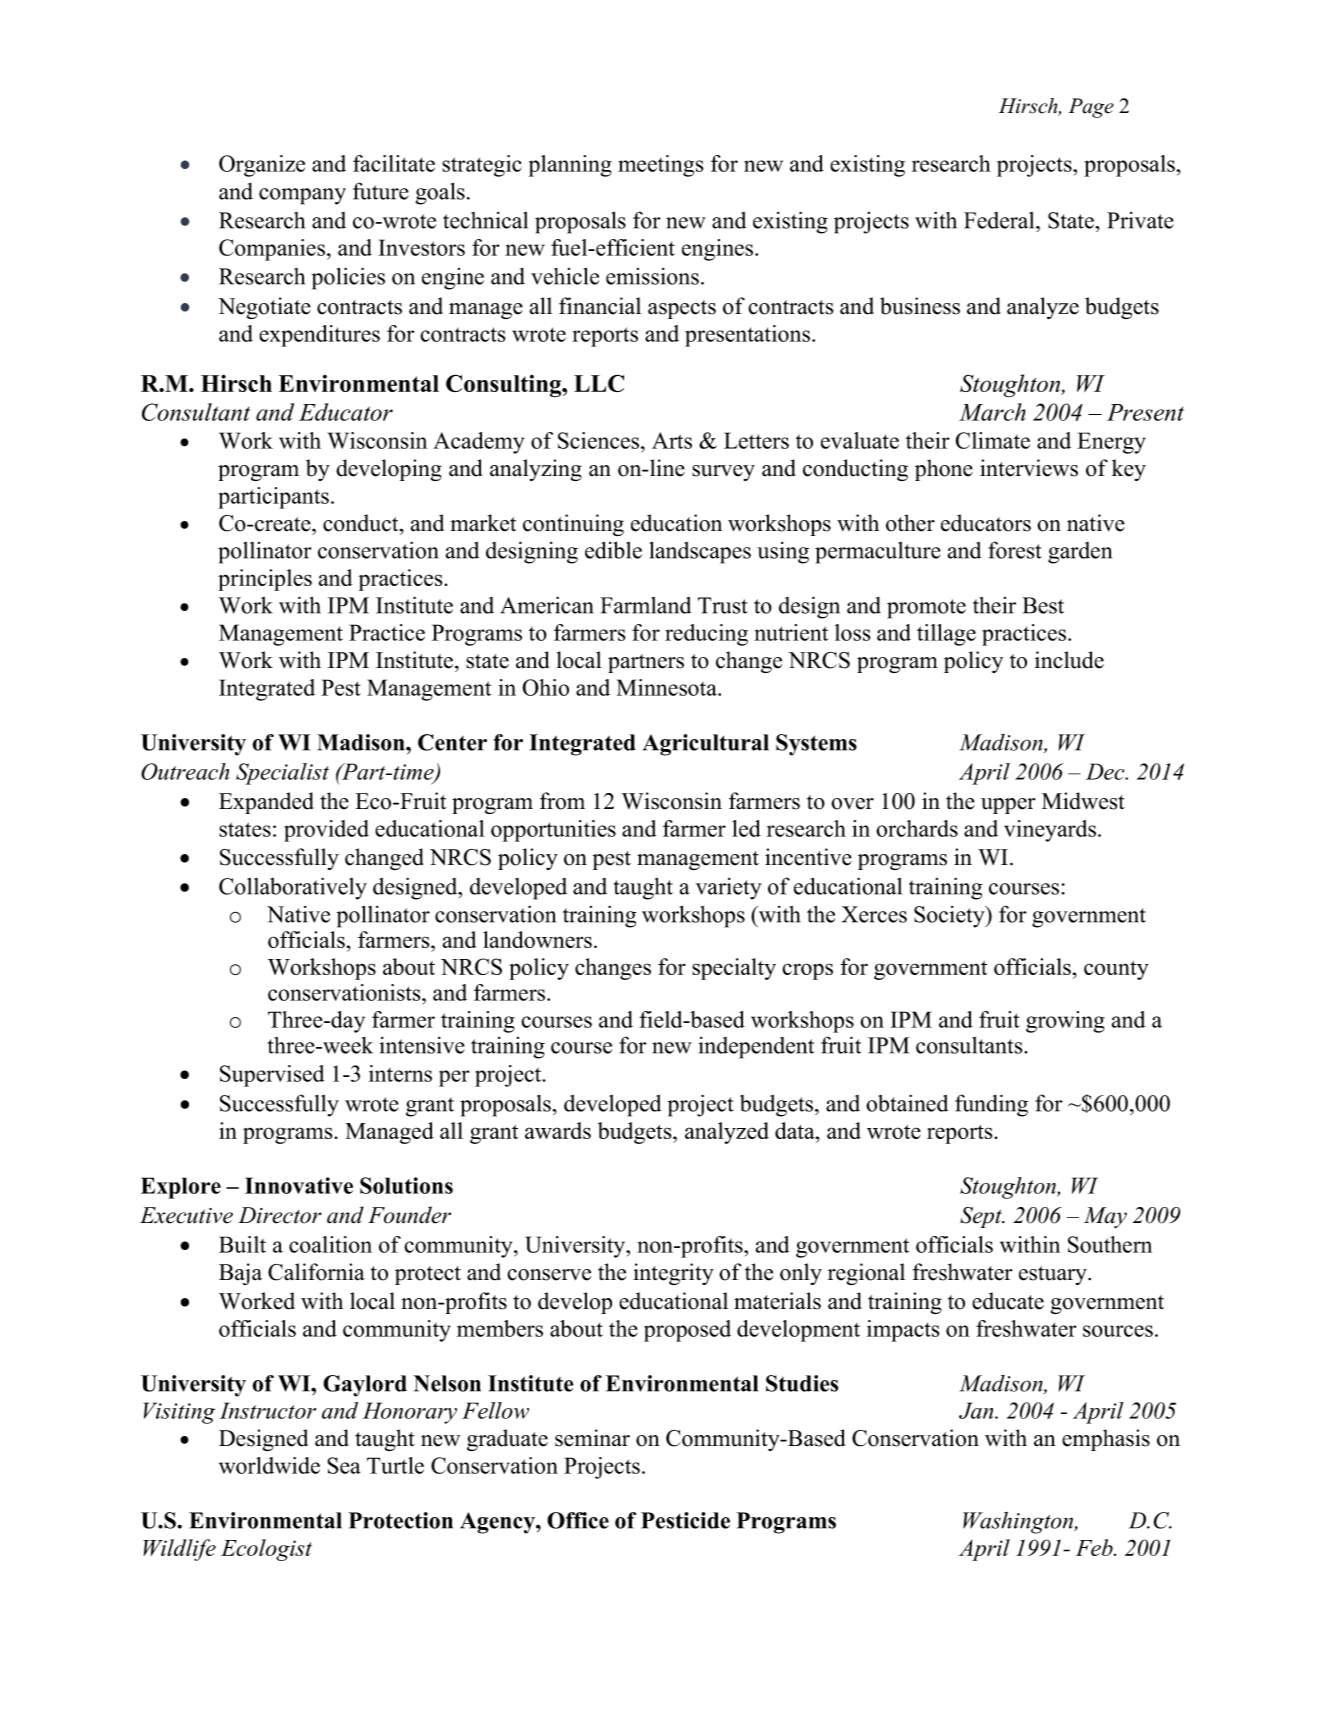 The width and height of the screenshot is (1327, 1718). I want to click on awards, so click(558, 1130).
